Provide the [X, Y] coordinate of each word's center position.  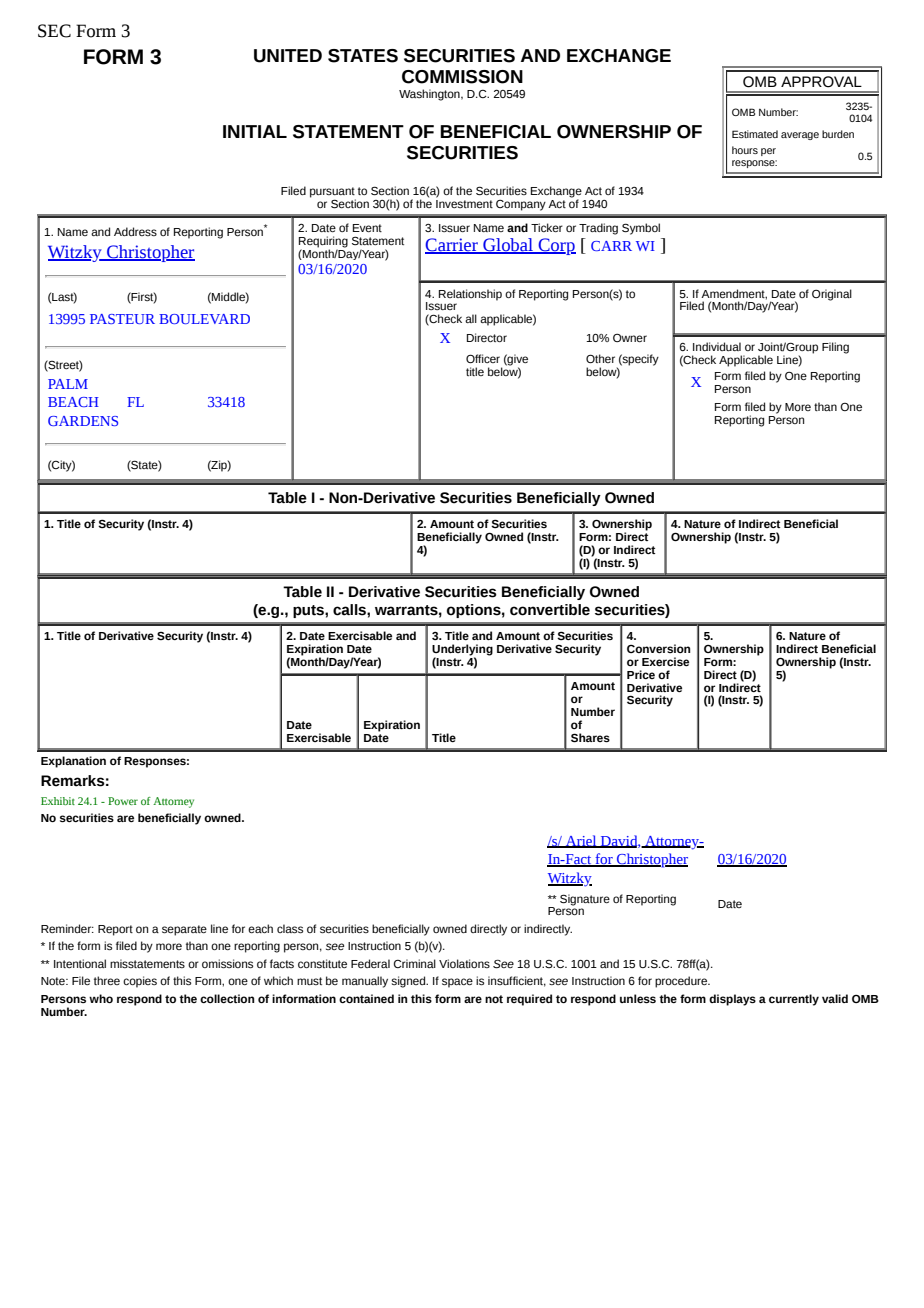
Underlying [462, 651]
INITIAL [255, 131]
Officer [483, 358]
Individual [717, 346]
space [457, 983]
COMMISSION [462, 77]
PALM [68, 384]
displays [732, 1000]
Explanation [73, 762]
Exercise [665, 661]
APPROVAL [821, 82]
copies [140, 982]
